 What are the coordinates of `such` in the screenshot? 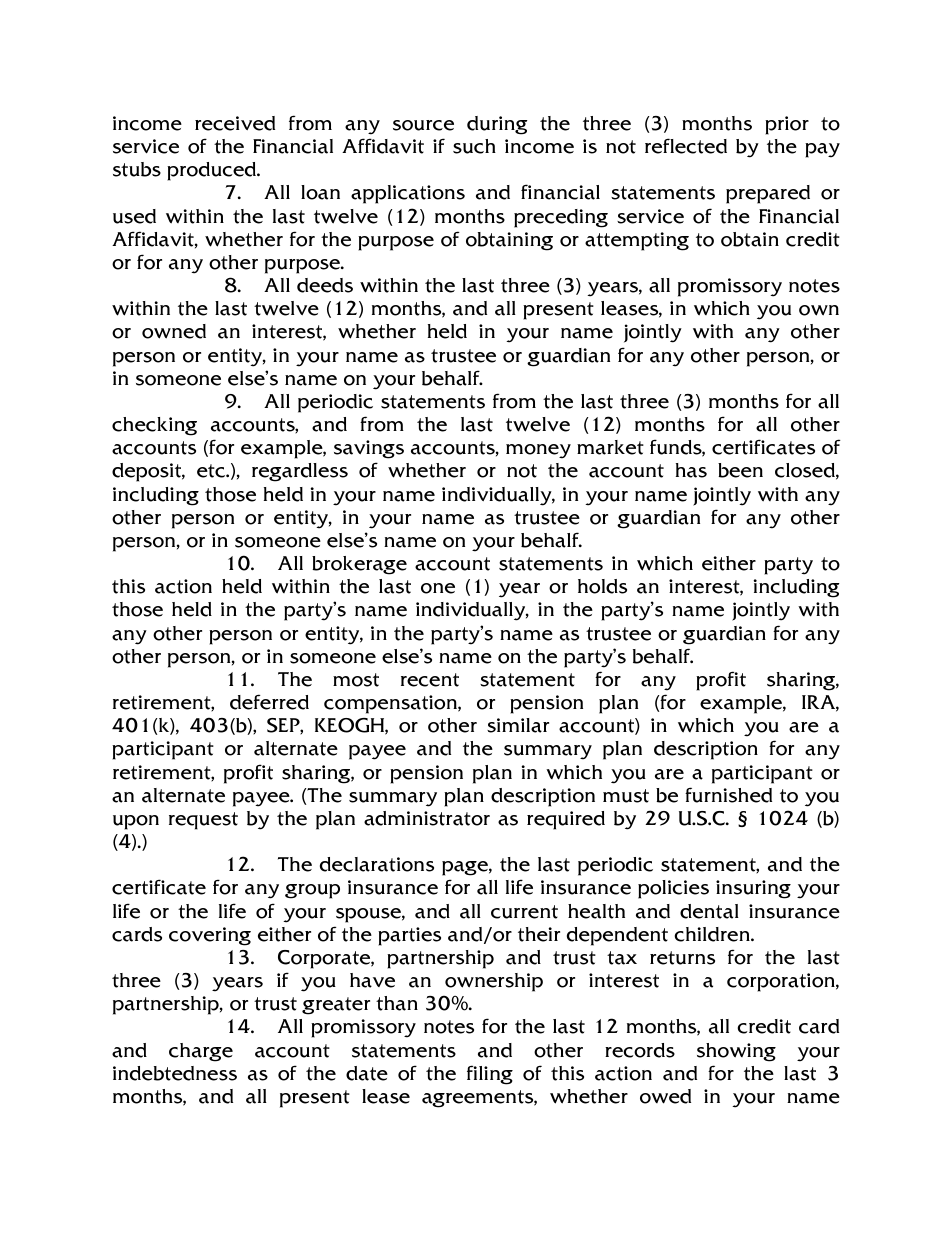 It's located at (474, 146).
